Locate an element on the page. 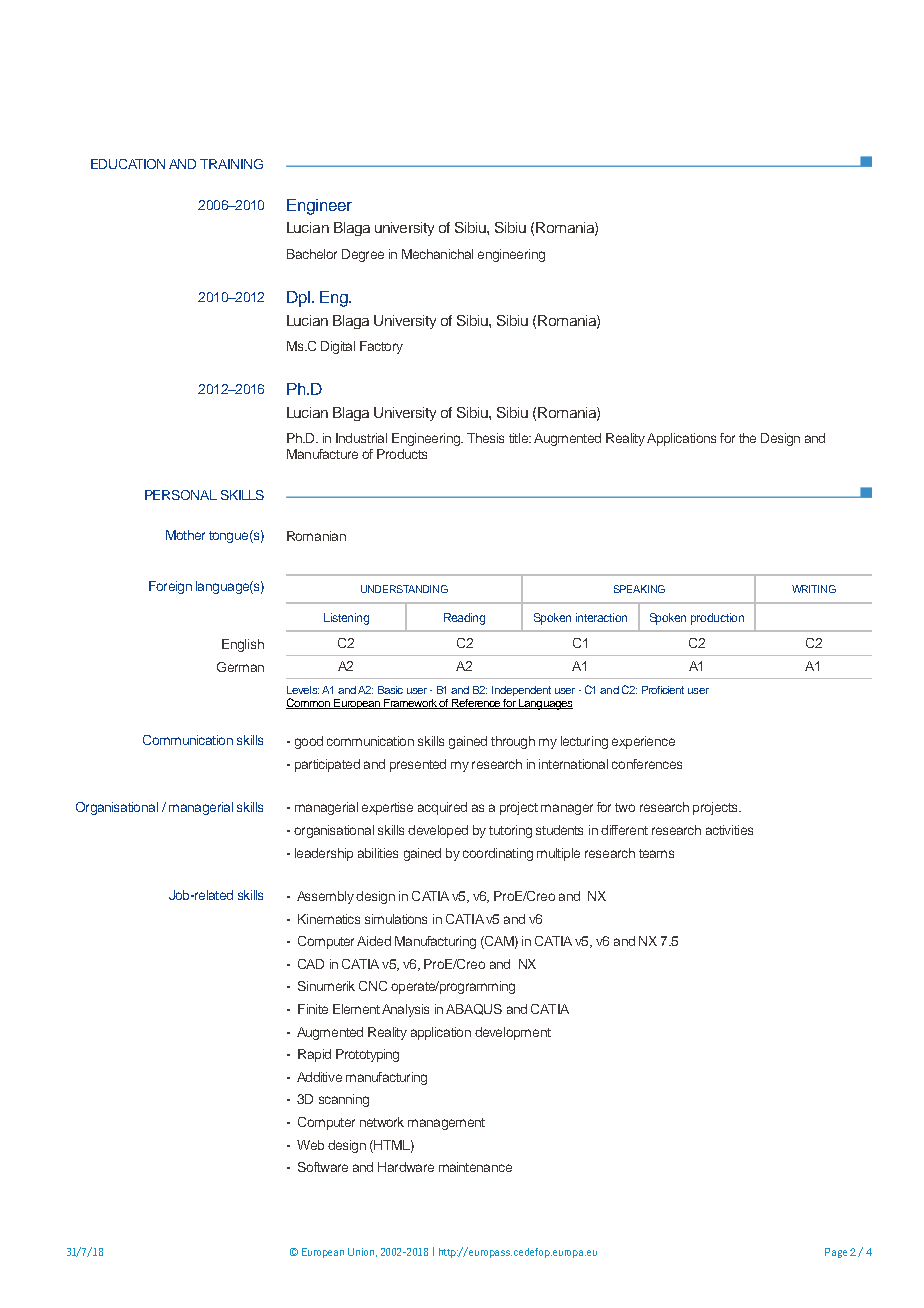  Foreign is located at coordinates (170, 587).
